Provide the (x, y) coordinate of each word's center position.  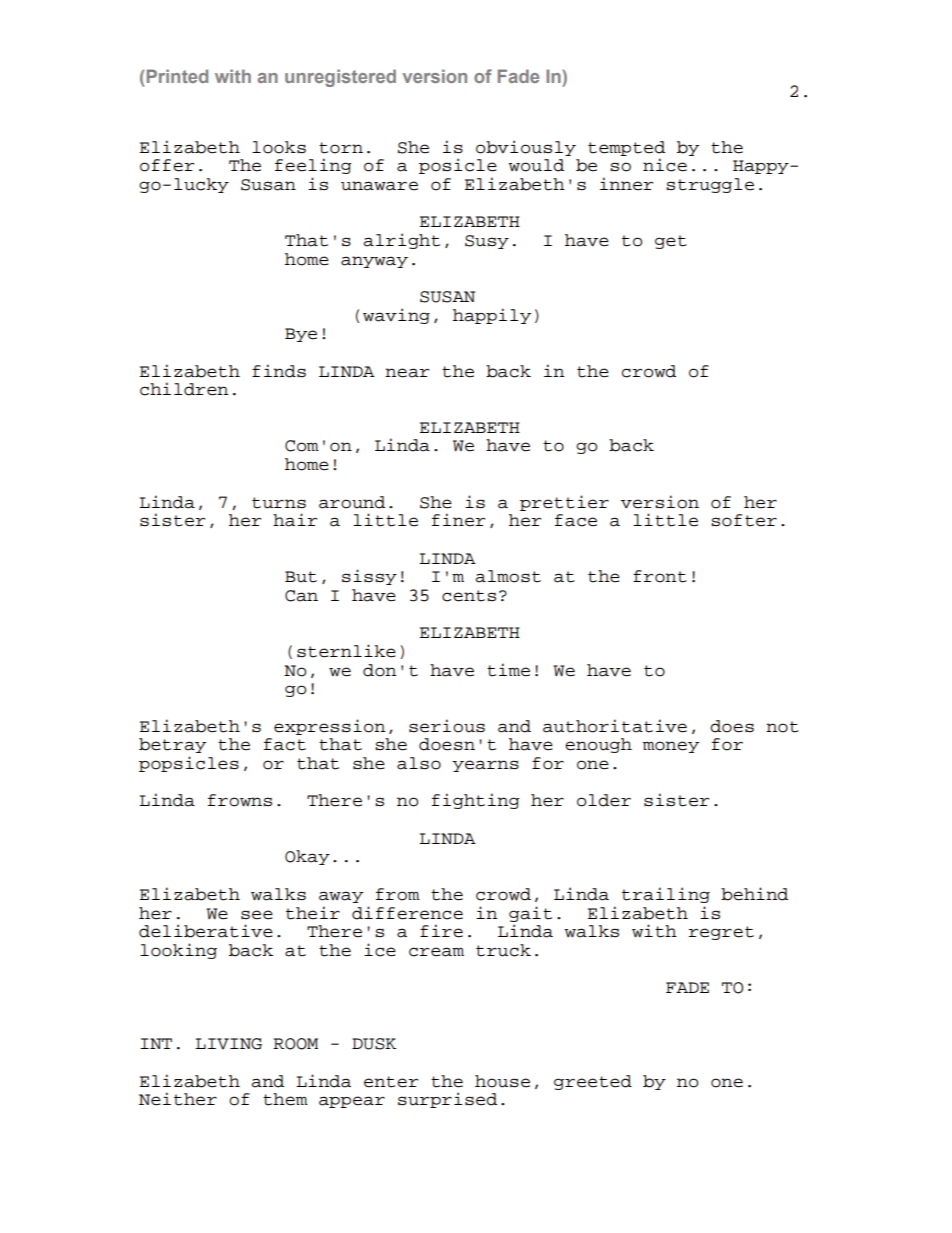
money (671, 747)
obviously (526, 148)
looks (279, 147)
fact (285, 744)
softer (744, 520)
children (184, 389)
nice (665, 165)
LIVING (228, 1044)
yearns (485, 766)
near (407, 373)
